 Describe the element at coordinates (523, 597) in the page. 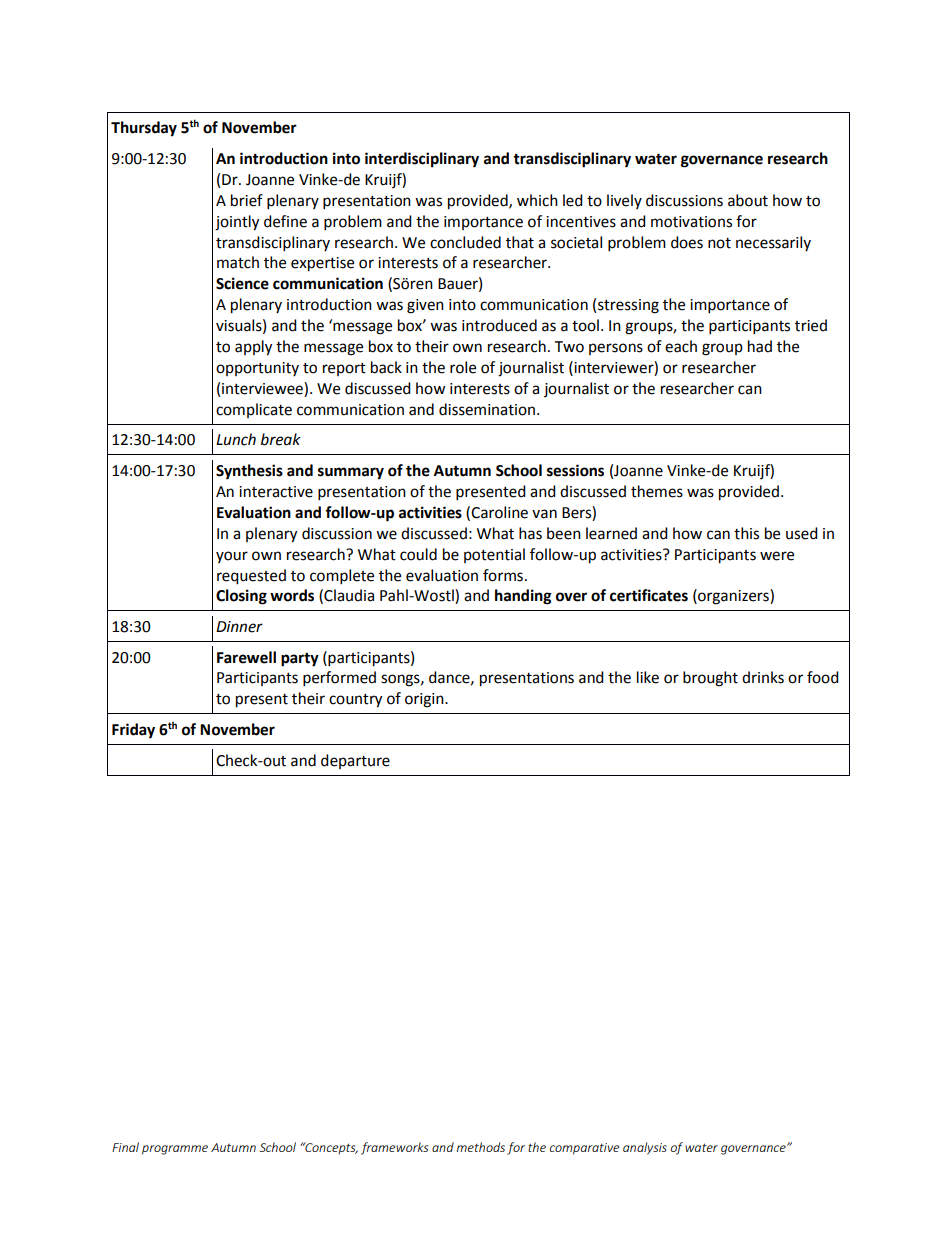

I see `handing` at that location.
